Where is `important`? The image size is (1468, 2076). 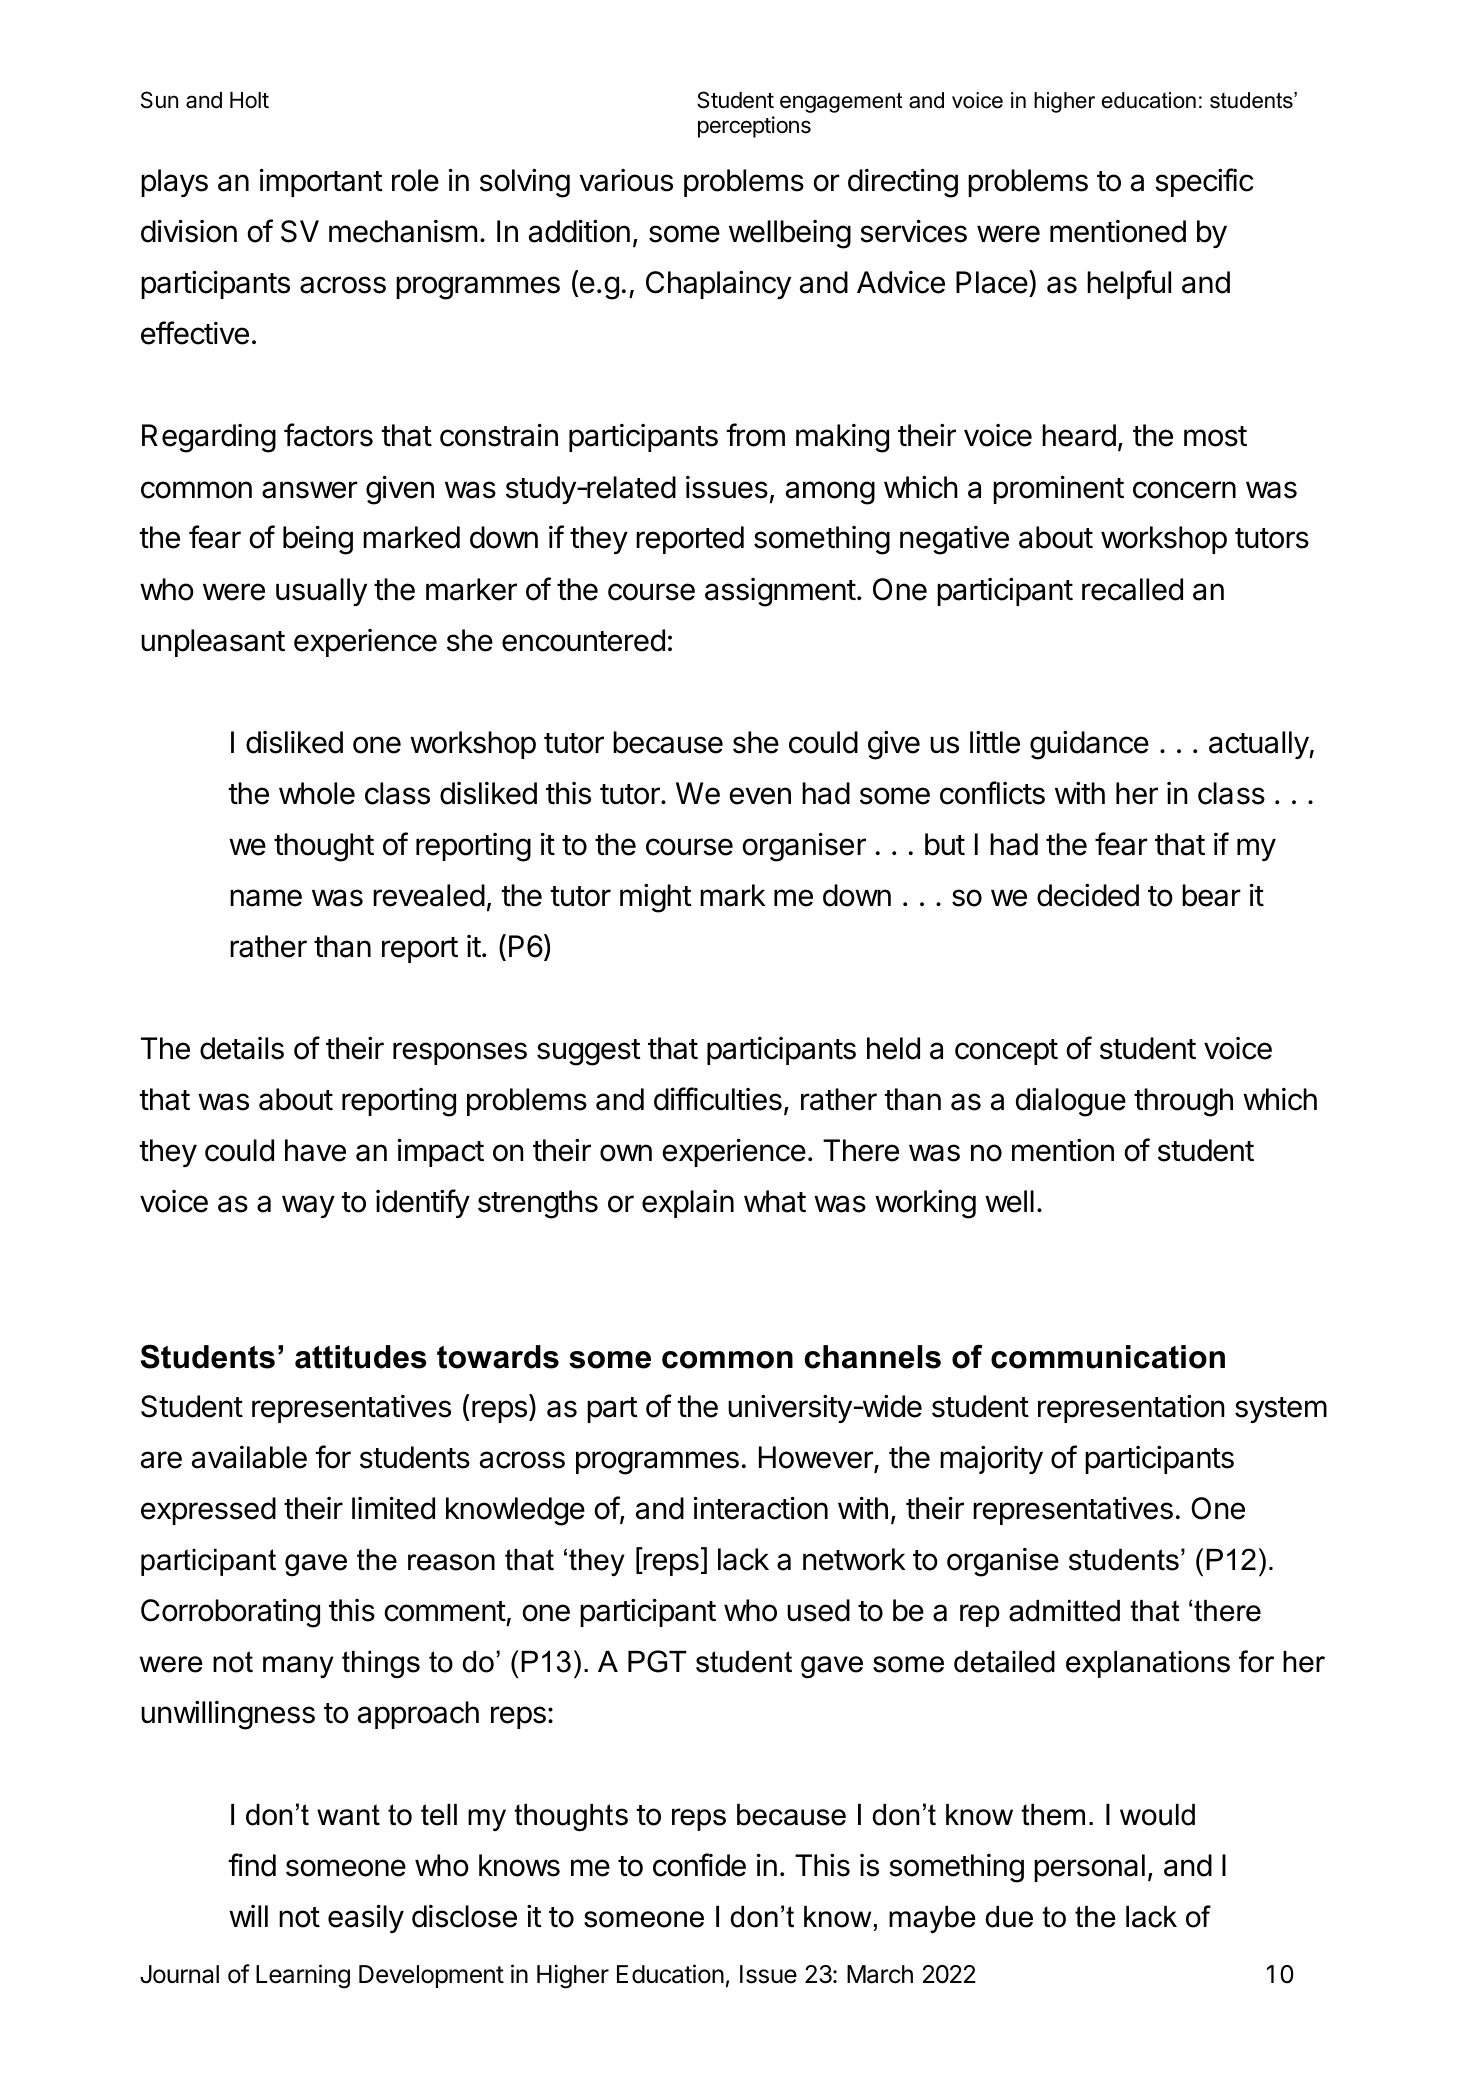
important is located at coordinates (321, 183).
